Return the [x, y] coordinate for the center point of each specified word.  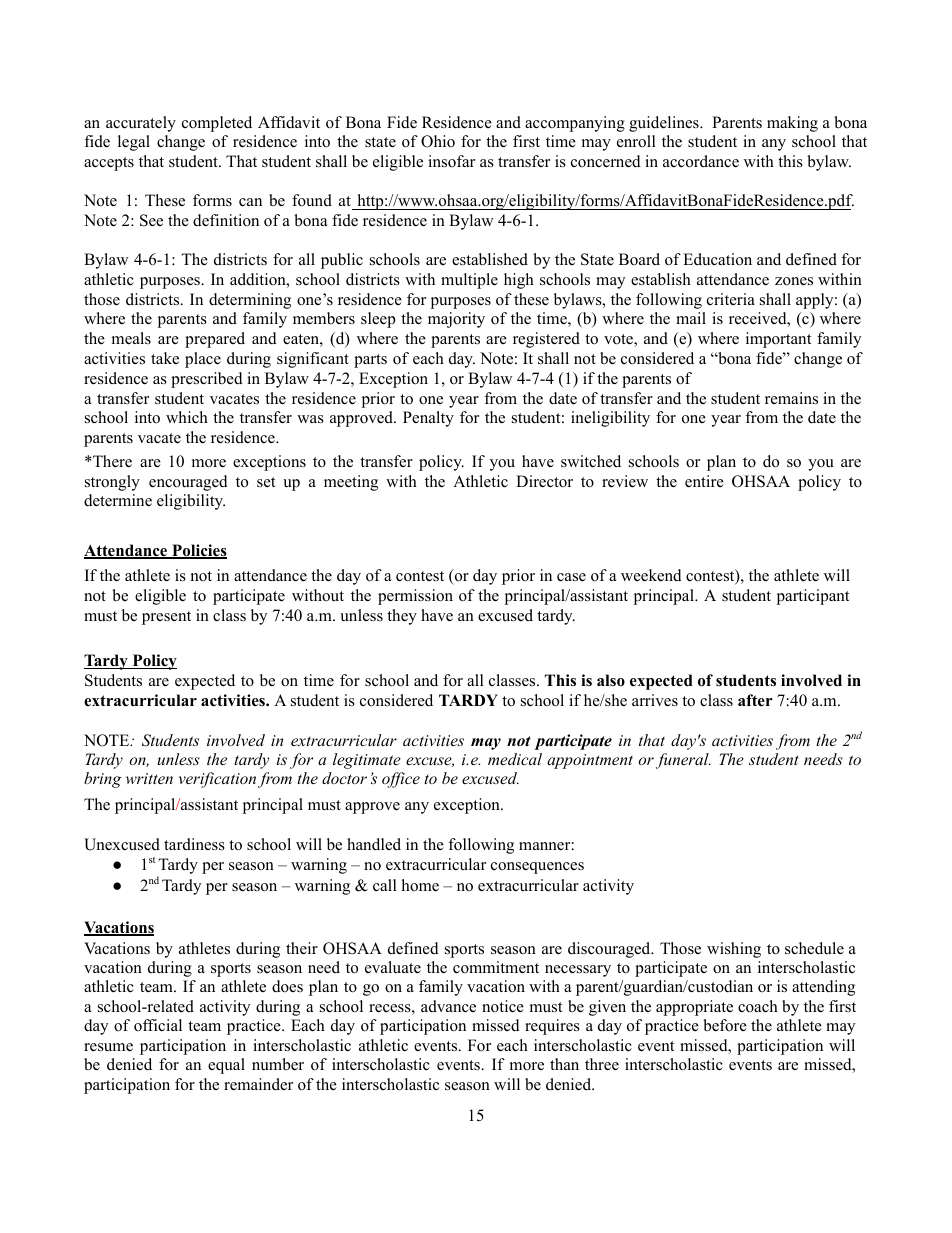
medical [515, 759]
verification [217, 780]
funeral [683, 761]
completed [217, 124]
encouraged [188, 483]
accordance [701, 161]
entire [704, 481]
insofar [451, 161]
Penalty [428, 419]
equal [226, 1066]
